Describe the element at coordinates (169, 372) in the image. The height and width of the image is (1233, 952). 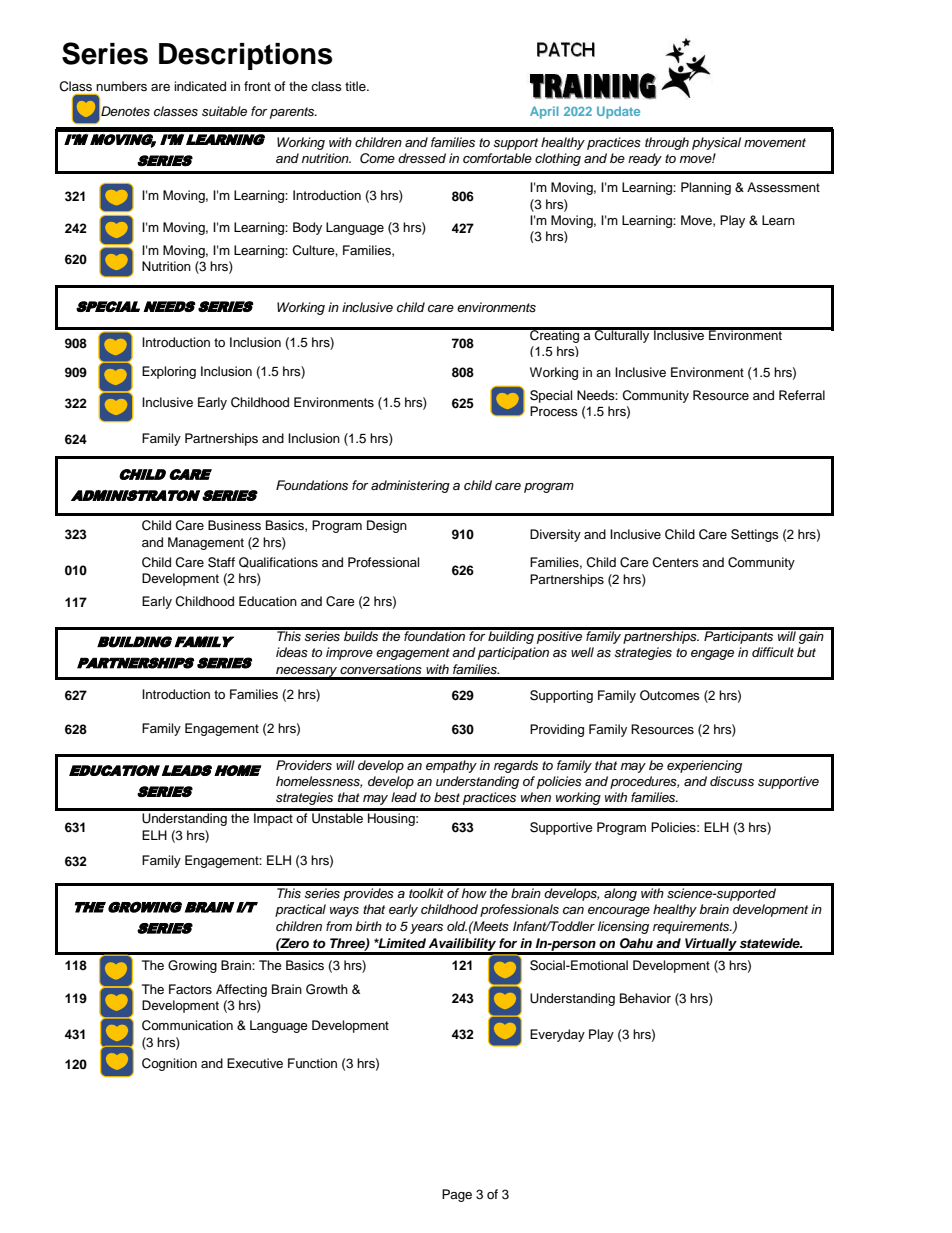
I see `Exploring` at that location.
